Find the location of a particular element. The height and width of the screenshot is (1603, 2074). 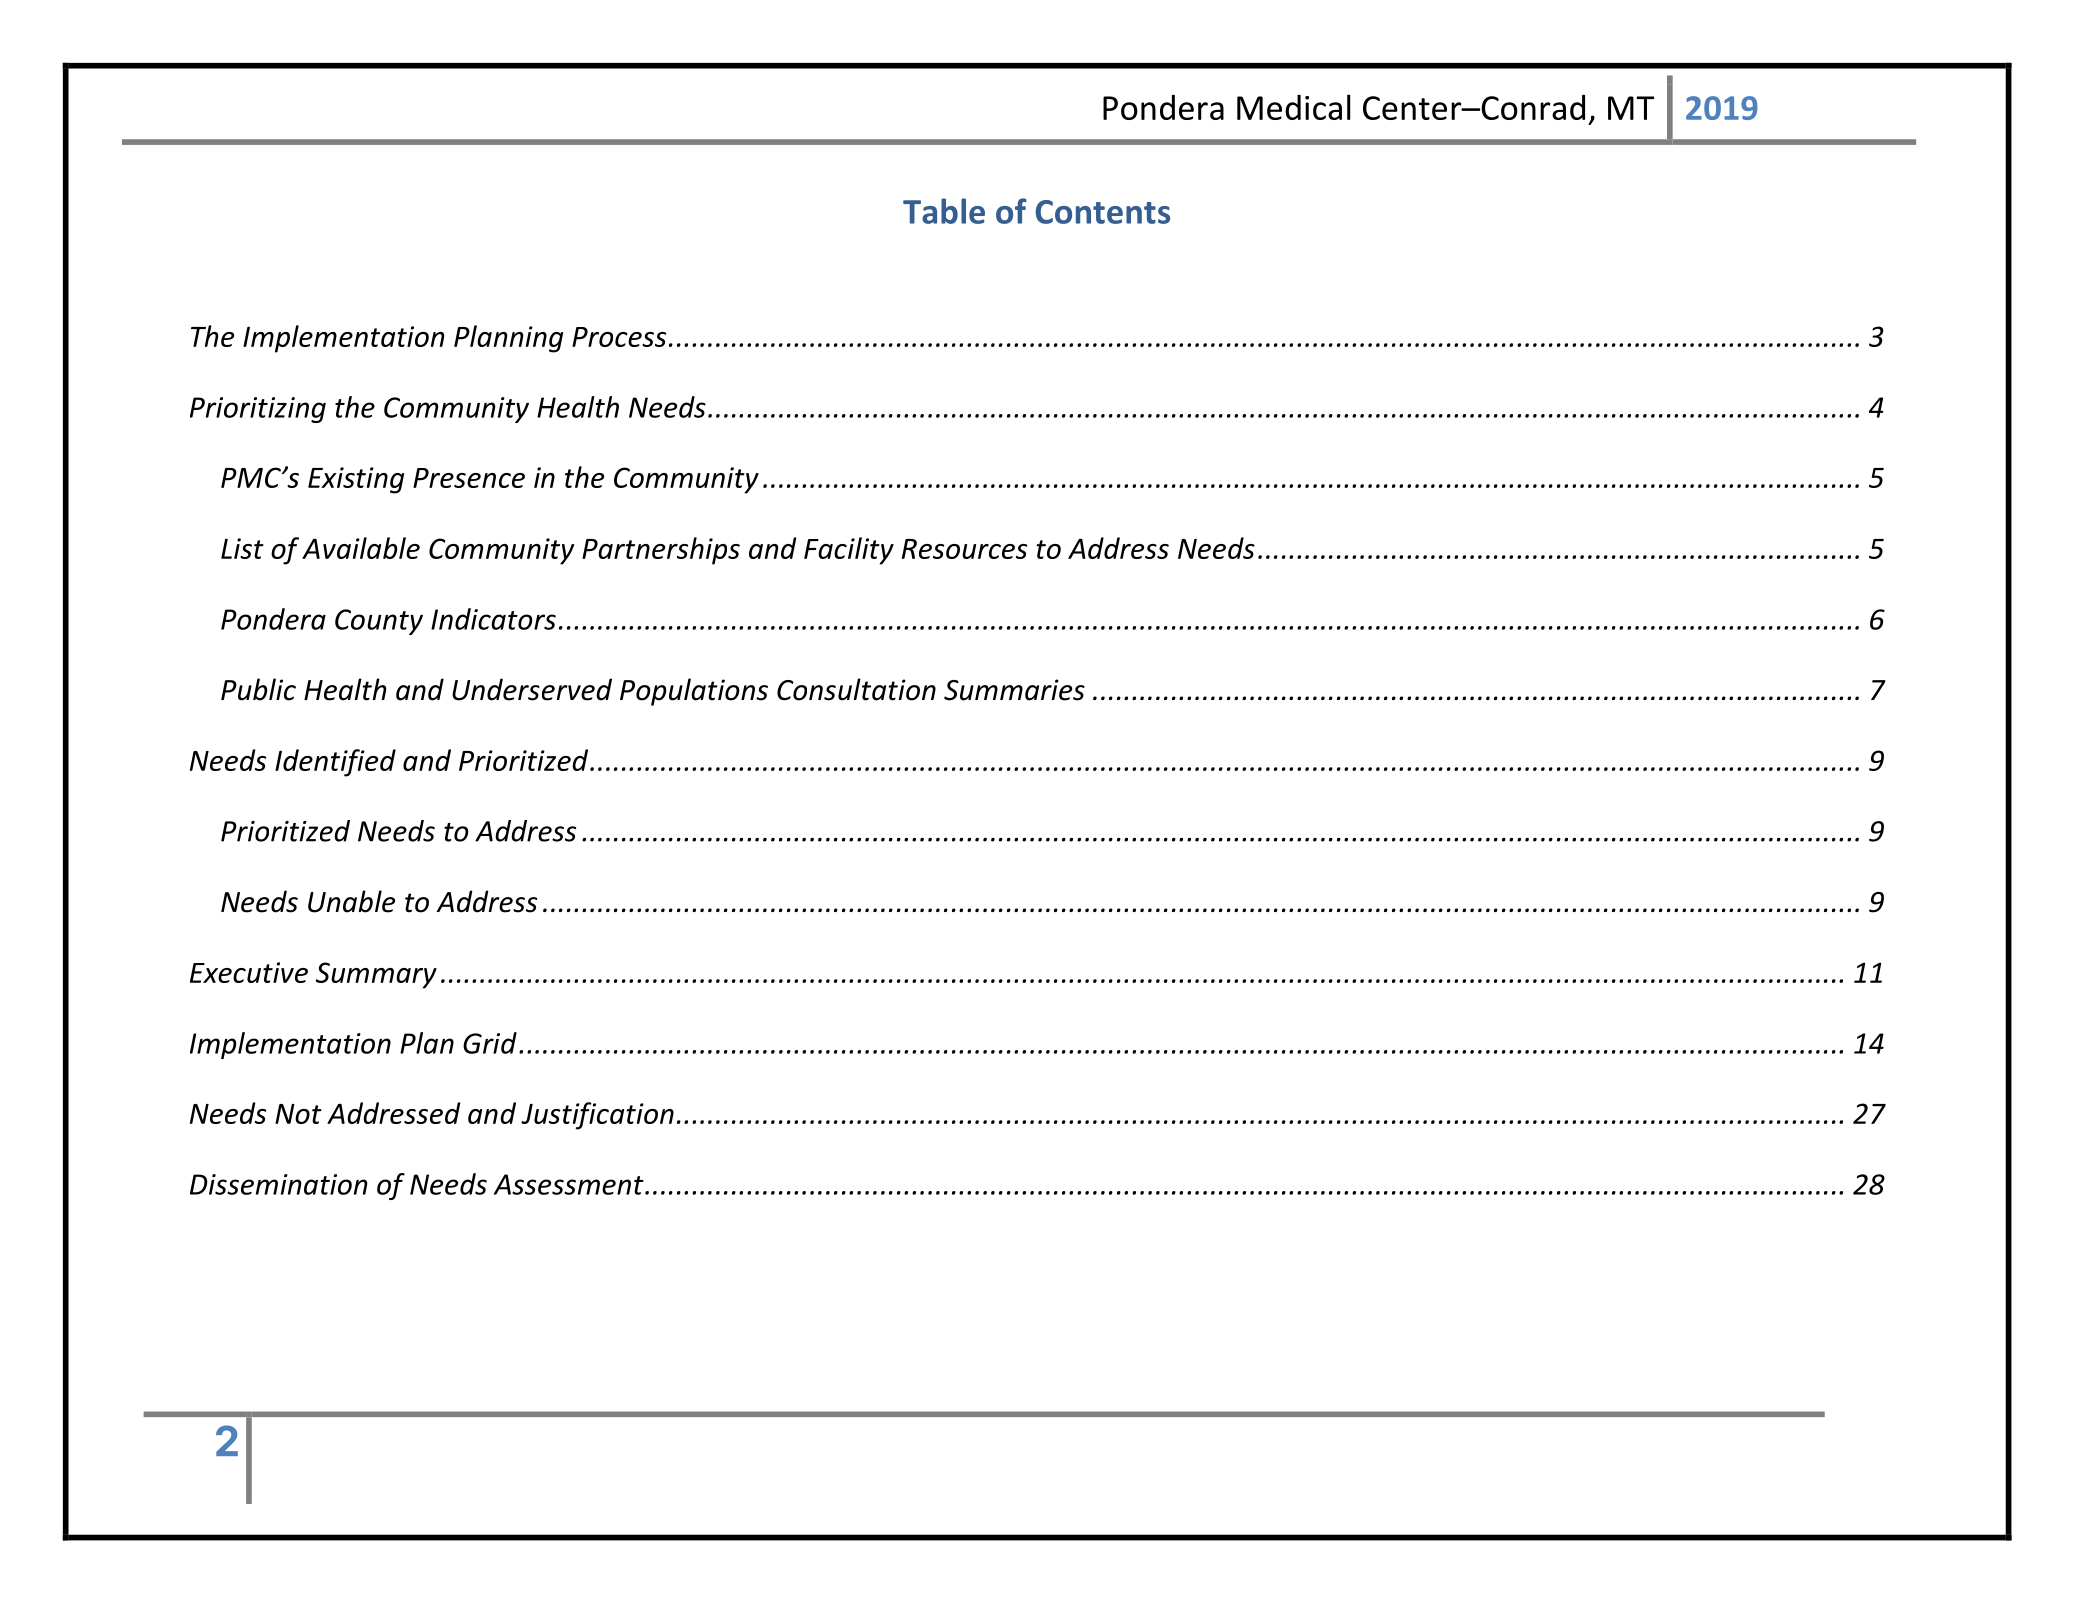

Medical is located at coordinates (1294, 107).
